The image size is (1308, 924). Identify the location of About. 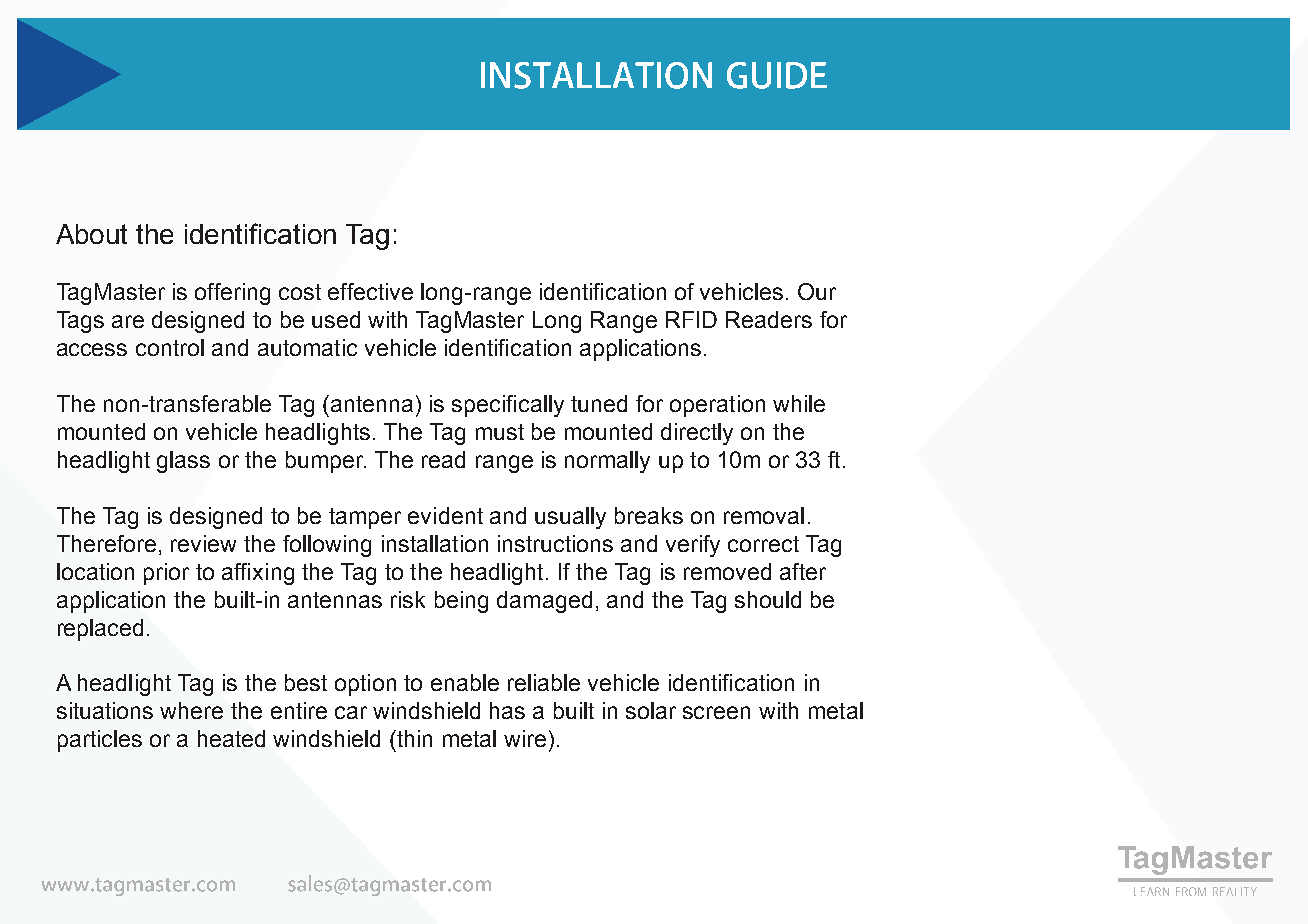
(91, 234).
